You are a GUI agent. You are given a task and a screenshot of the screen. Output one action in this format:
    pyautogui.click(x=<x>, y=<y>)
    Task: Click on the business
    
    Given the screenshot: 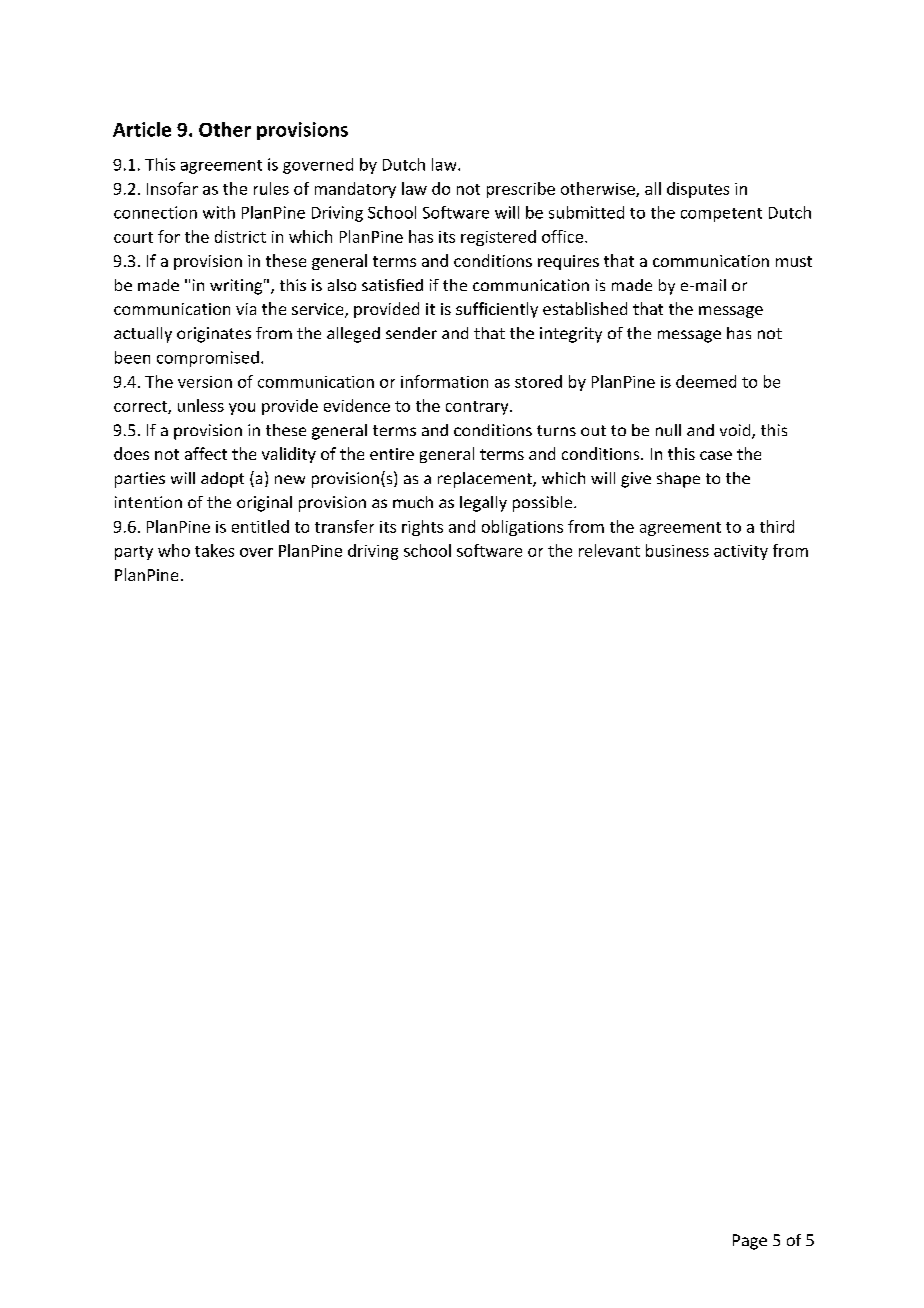 What is the action you would take?
    pyautogui.click(x=677, y=550)
